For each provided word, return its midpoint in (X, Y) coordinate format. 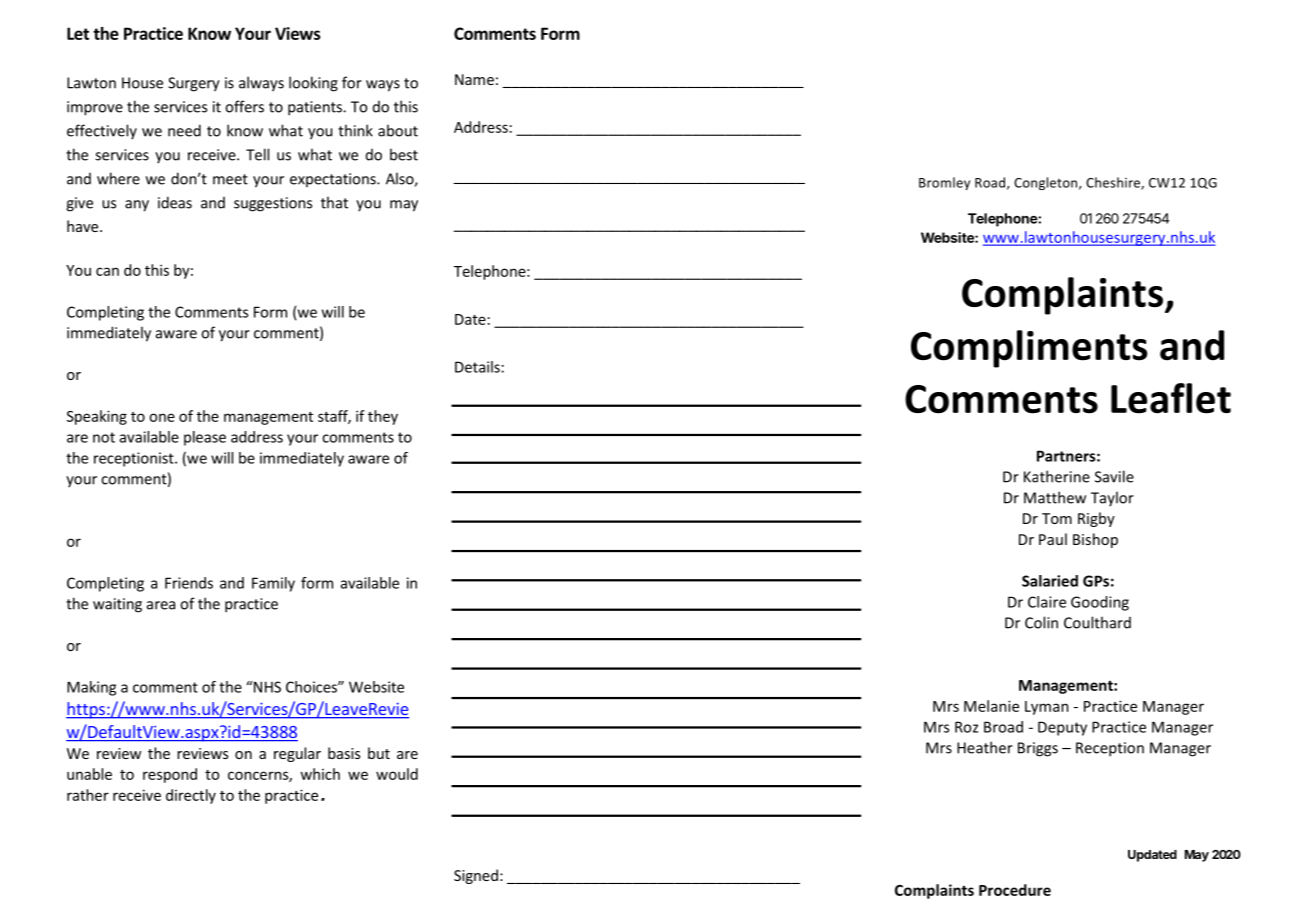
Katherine (1057, 476)
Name (474, 79)
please (205, 438)
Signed (476, 876)
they (383, 417)
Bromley (944, 183)
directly (191, 796)
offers (244, 106)
